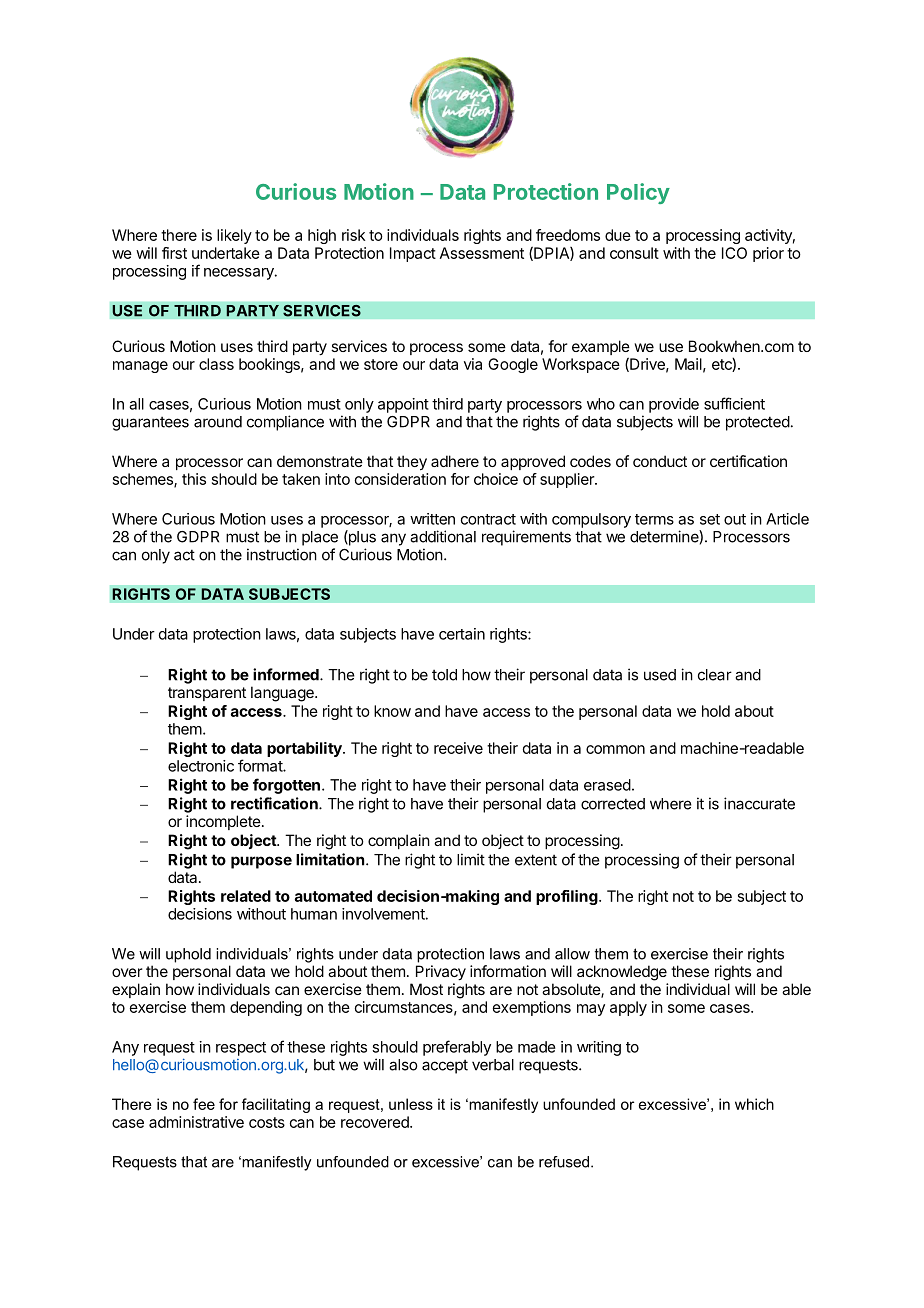 This screenshot has height=1308, width=924. I want to click on ICO, so click(734, 253).
